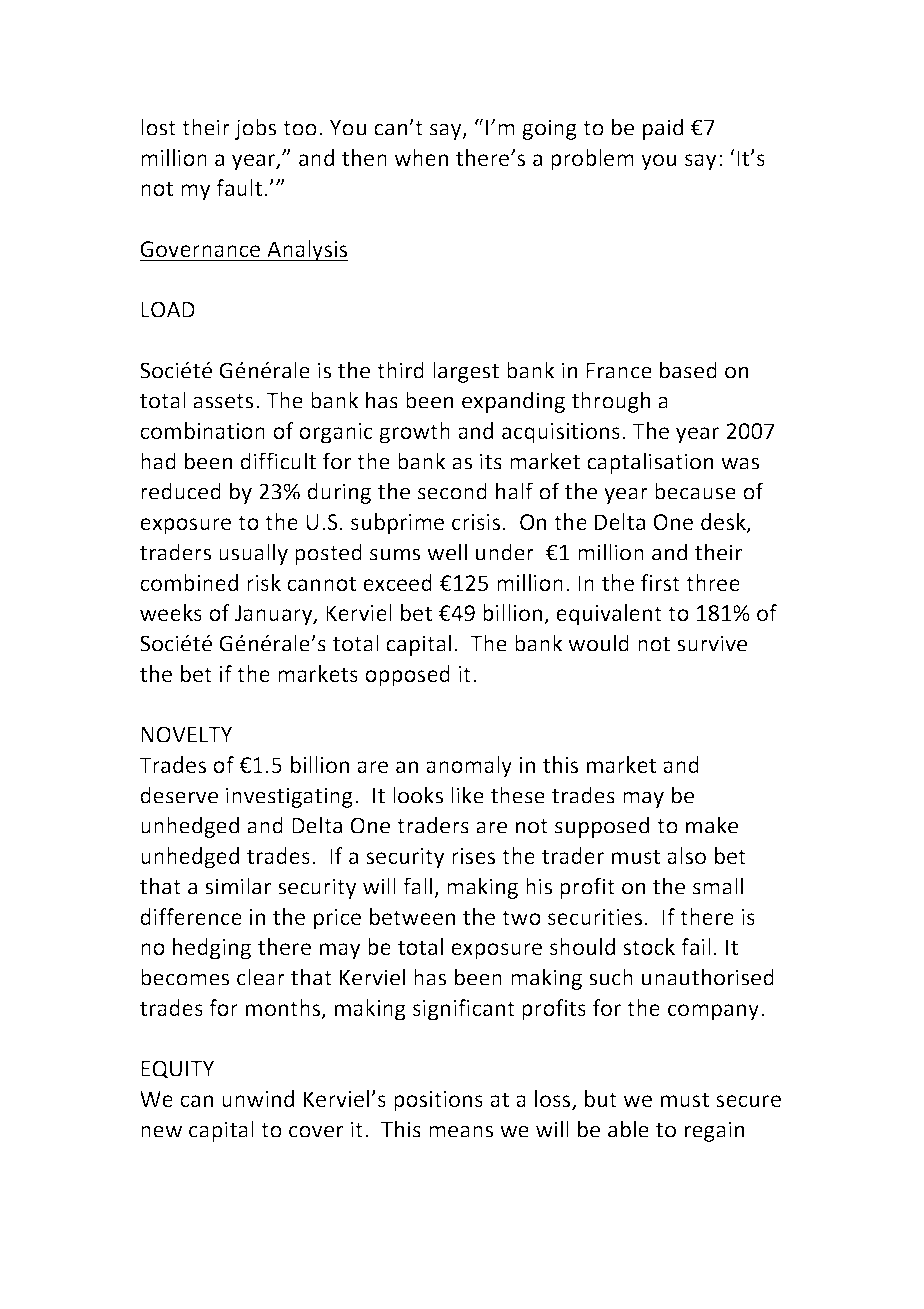 The height and width of the page is (1309, 924). I want to click on fault, so click(239, 187).
